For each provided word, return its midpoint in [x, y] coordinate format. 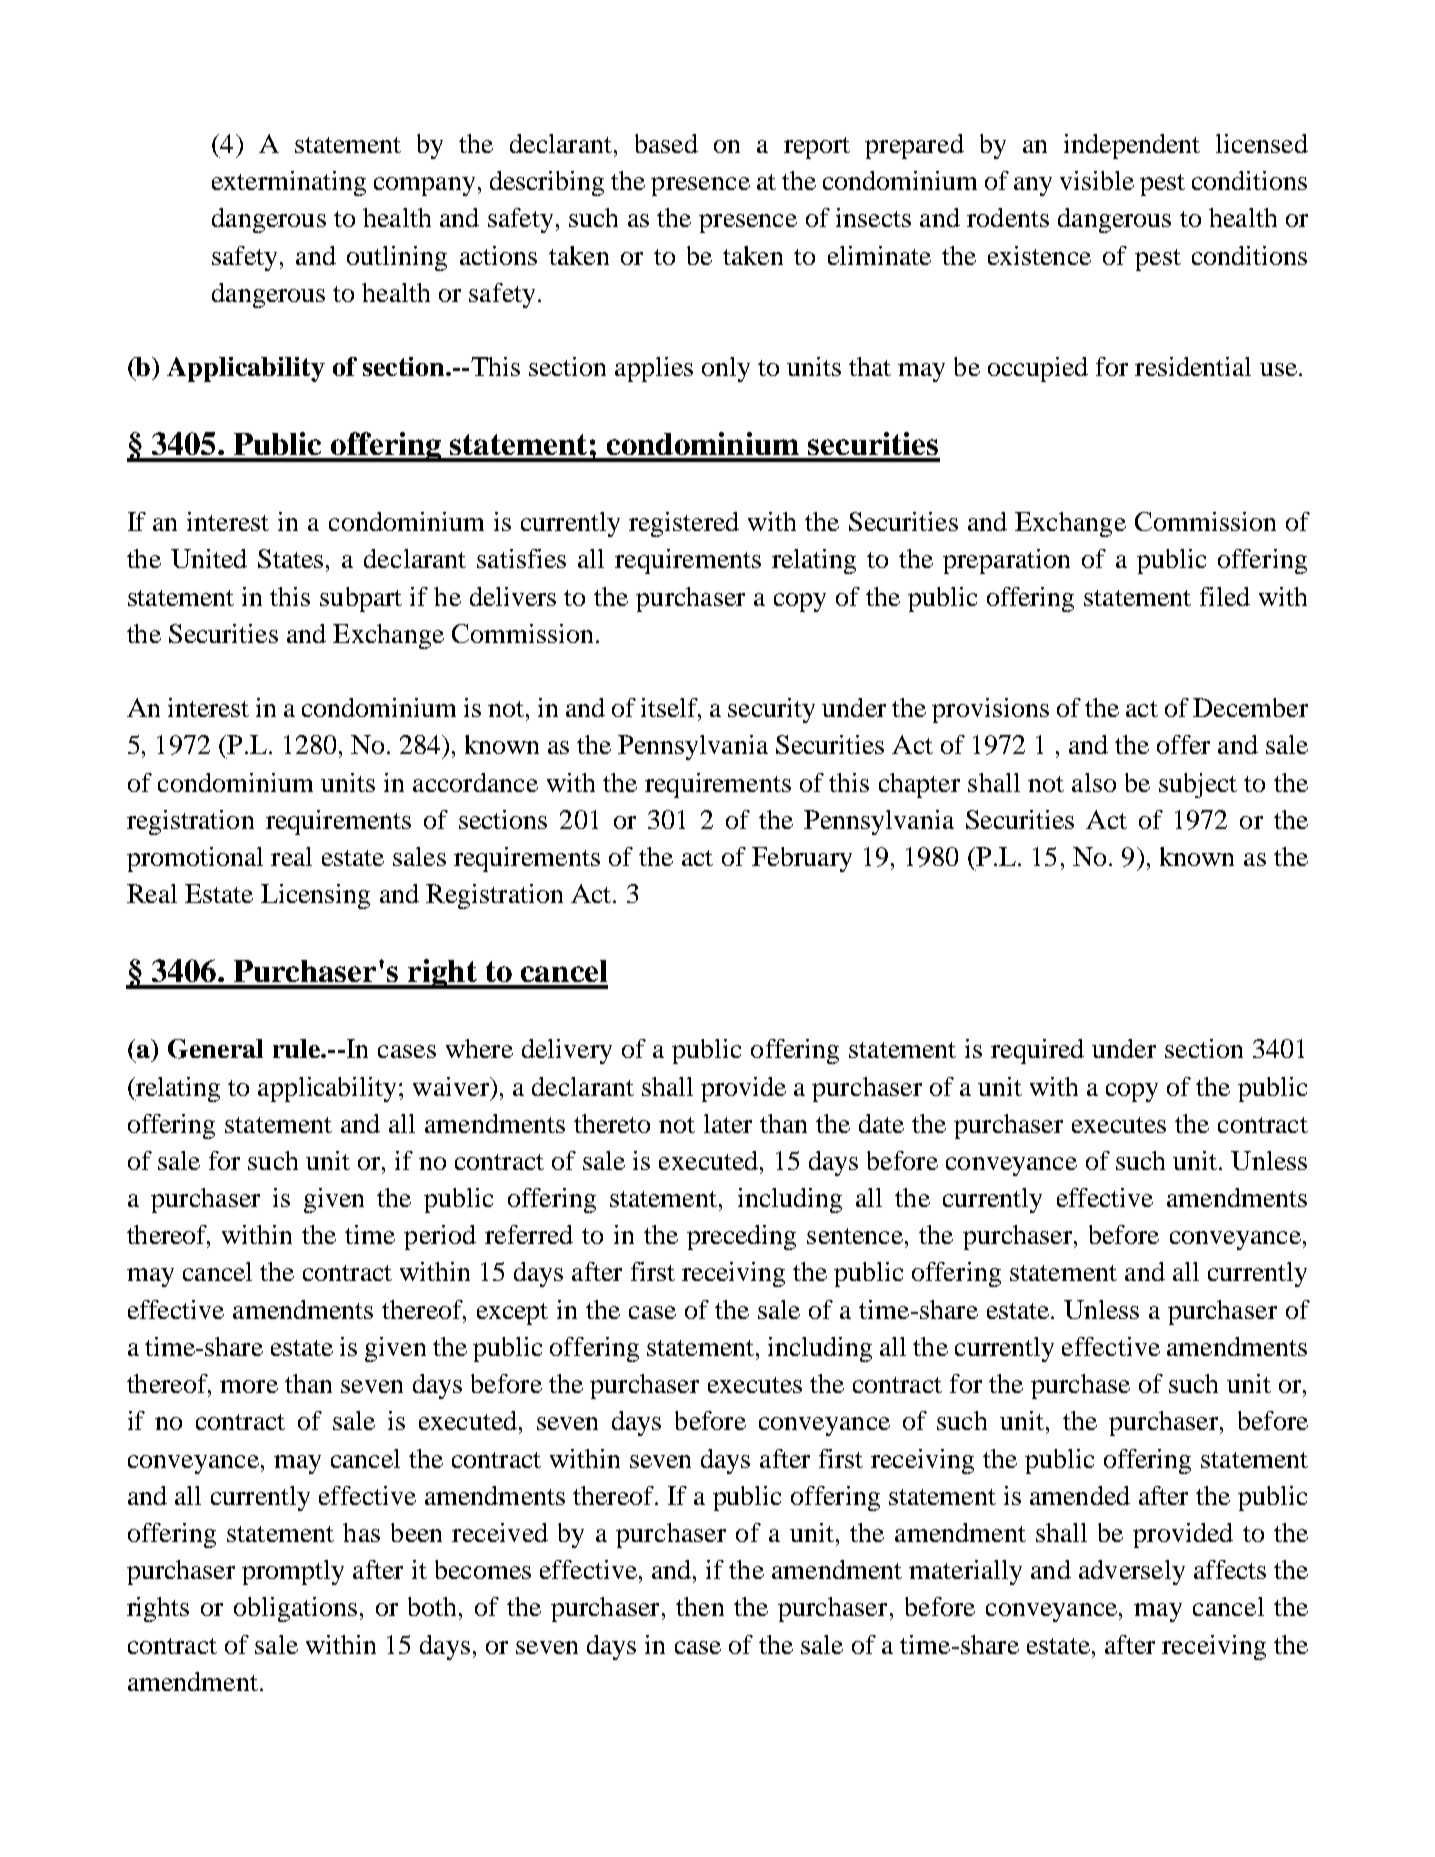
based [666, 143]
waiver [452, 1086]
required [1037, 1051]
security [771, 710]
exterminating [289, 183]
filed [1225, 596]
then [700, 1606]
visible [1097, 180]
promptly [293, 1572]
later [728, 1123]
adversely [1132, 1572]
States [290, 558]
